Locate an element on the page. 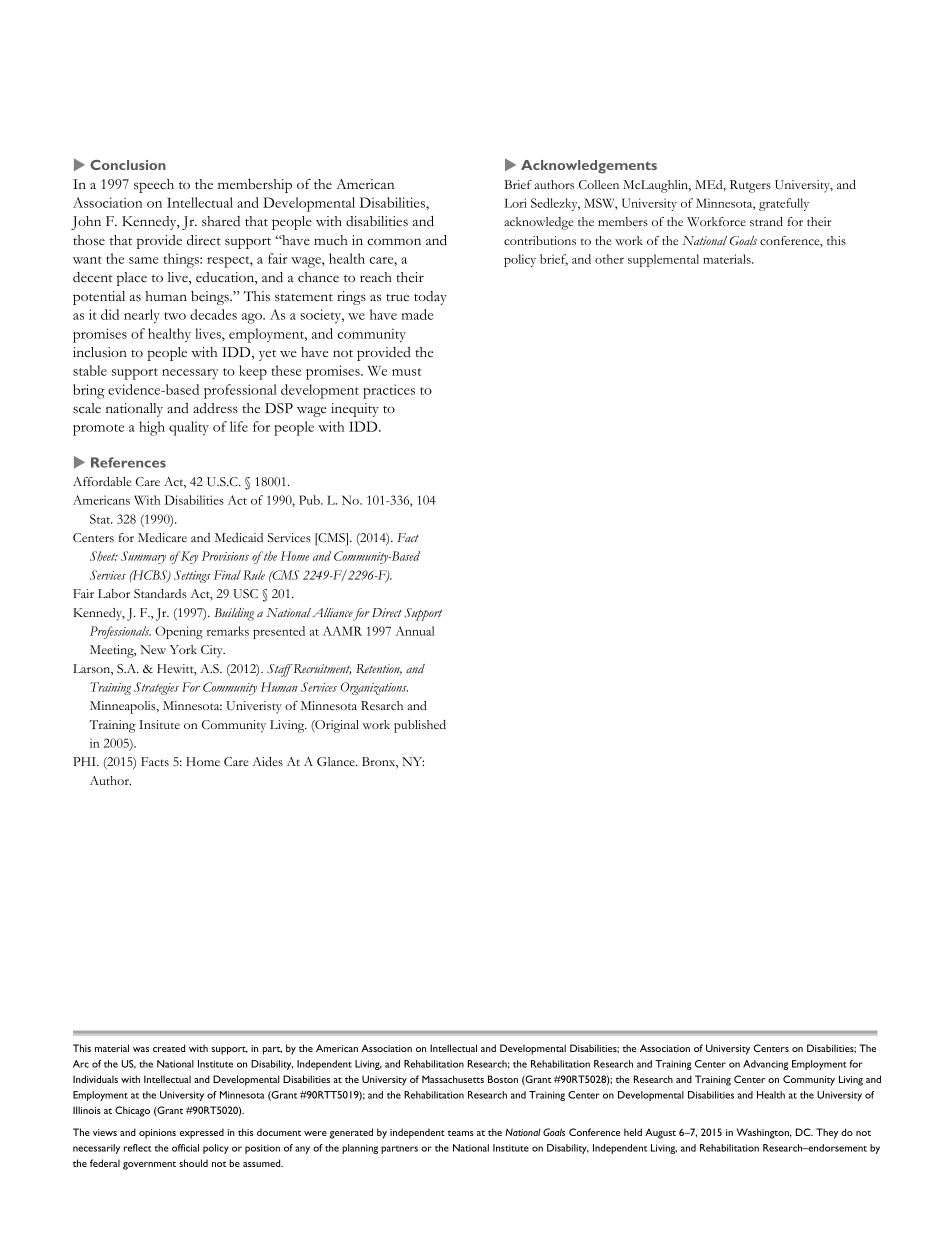  teams is located at coordinates (461, 1133).
